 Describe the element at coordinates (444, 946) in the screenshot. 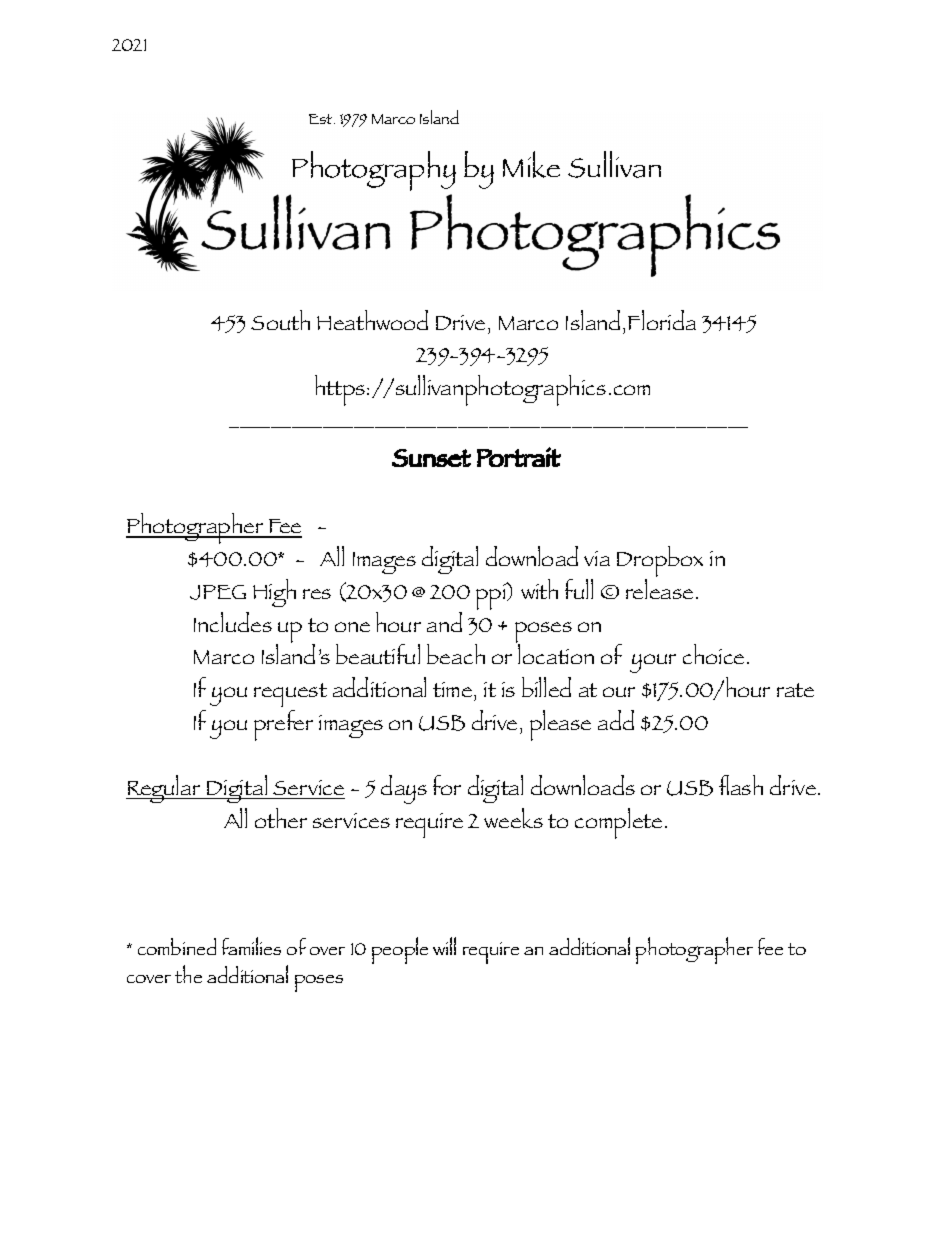

I see `will` at that location.
